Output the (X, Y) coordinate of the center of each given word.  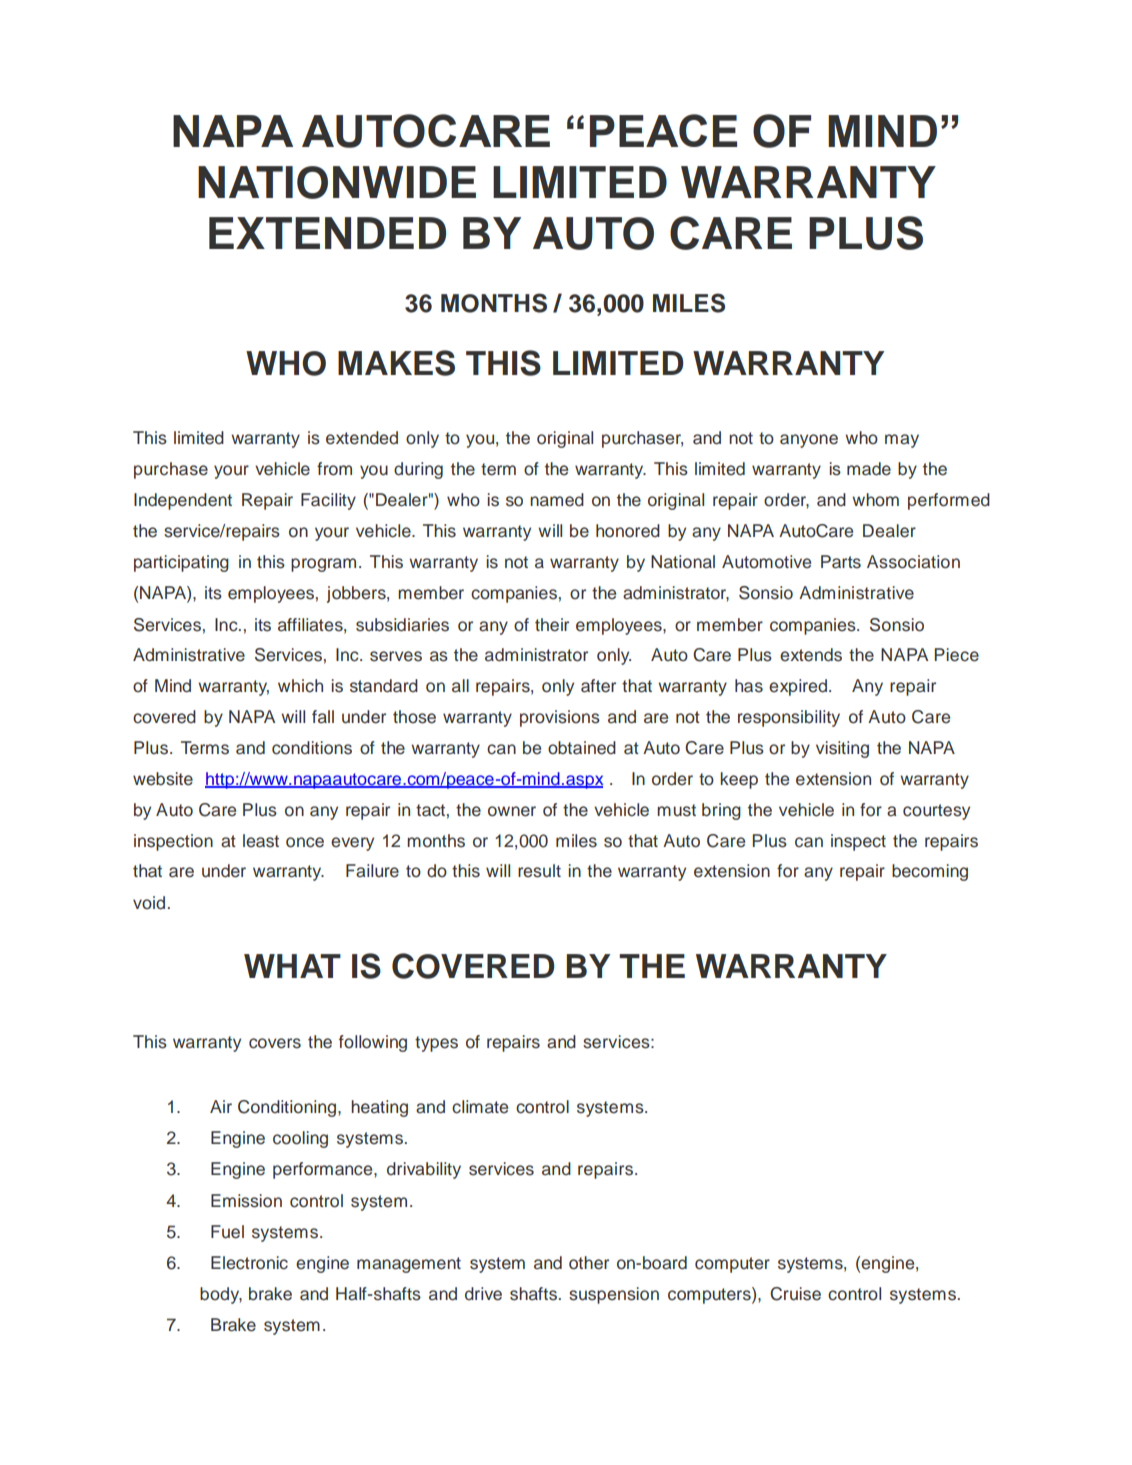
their (552, 625)
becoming (930, 872)
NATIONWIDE (337, 182)
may (902, 441)
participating (181, 563)
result (539, 871)
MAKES (396, 363)
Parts (841, 562)
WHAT (292, 966)
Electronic (249, 1263)
